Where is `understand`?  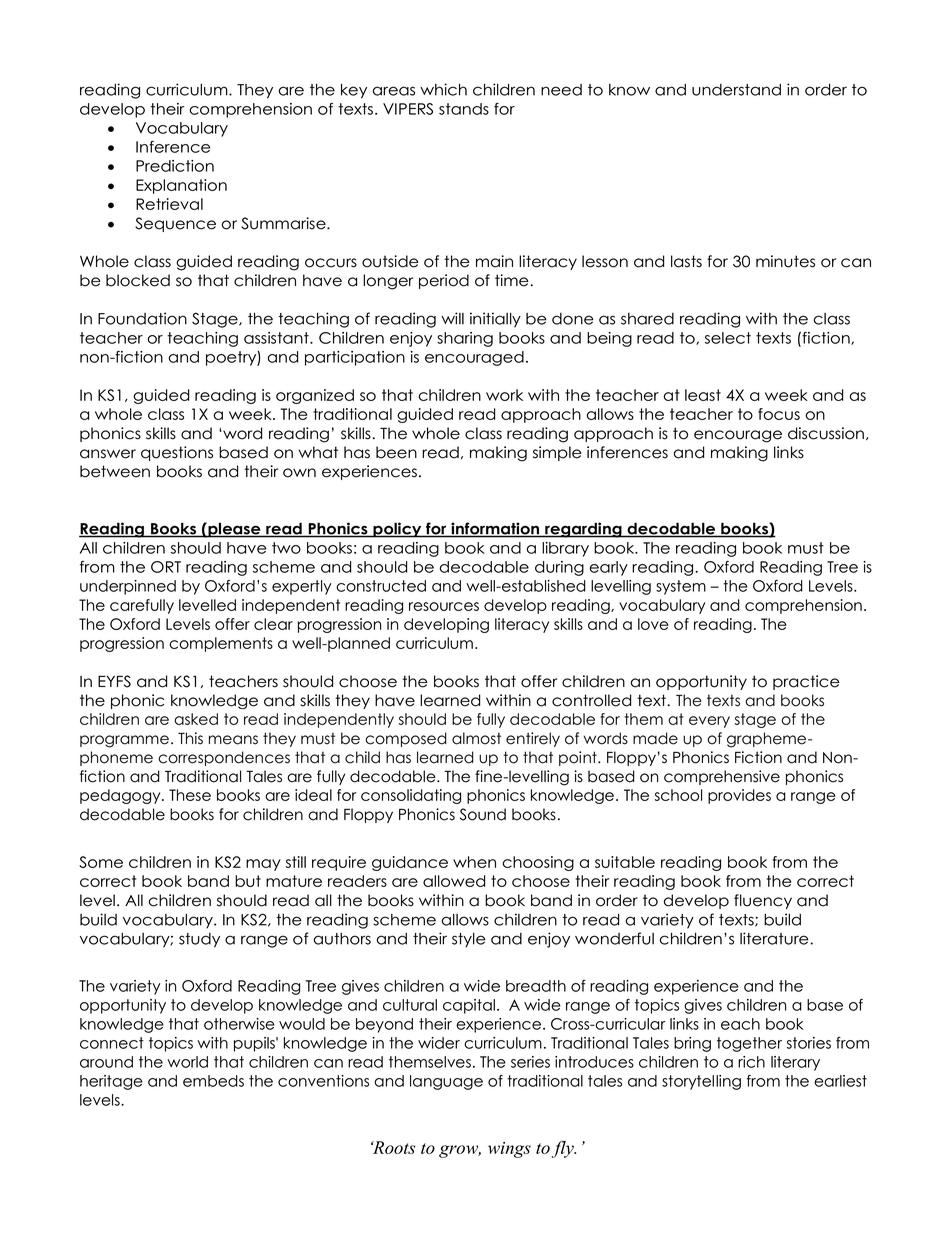 understand is located at coordinates (736, 90).
